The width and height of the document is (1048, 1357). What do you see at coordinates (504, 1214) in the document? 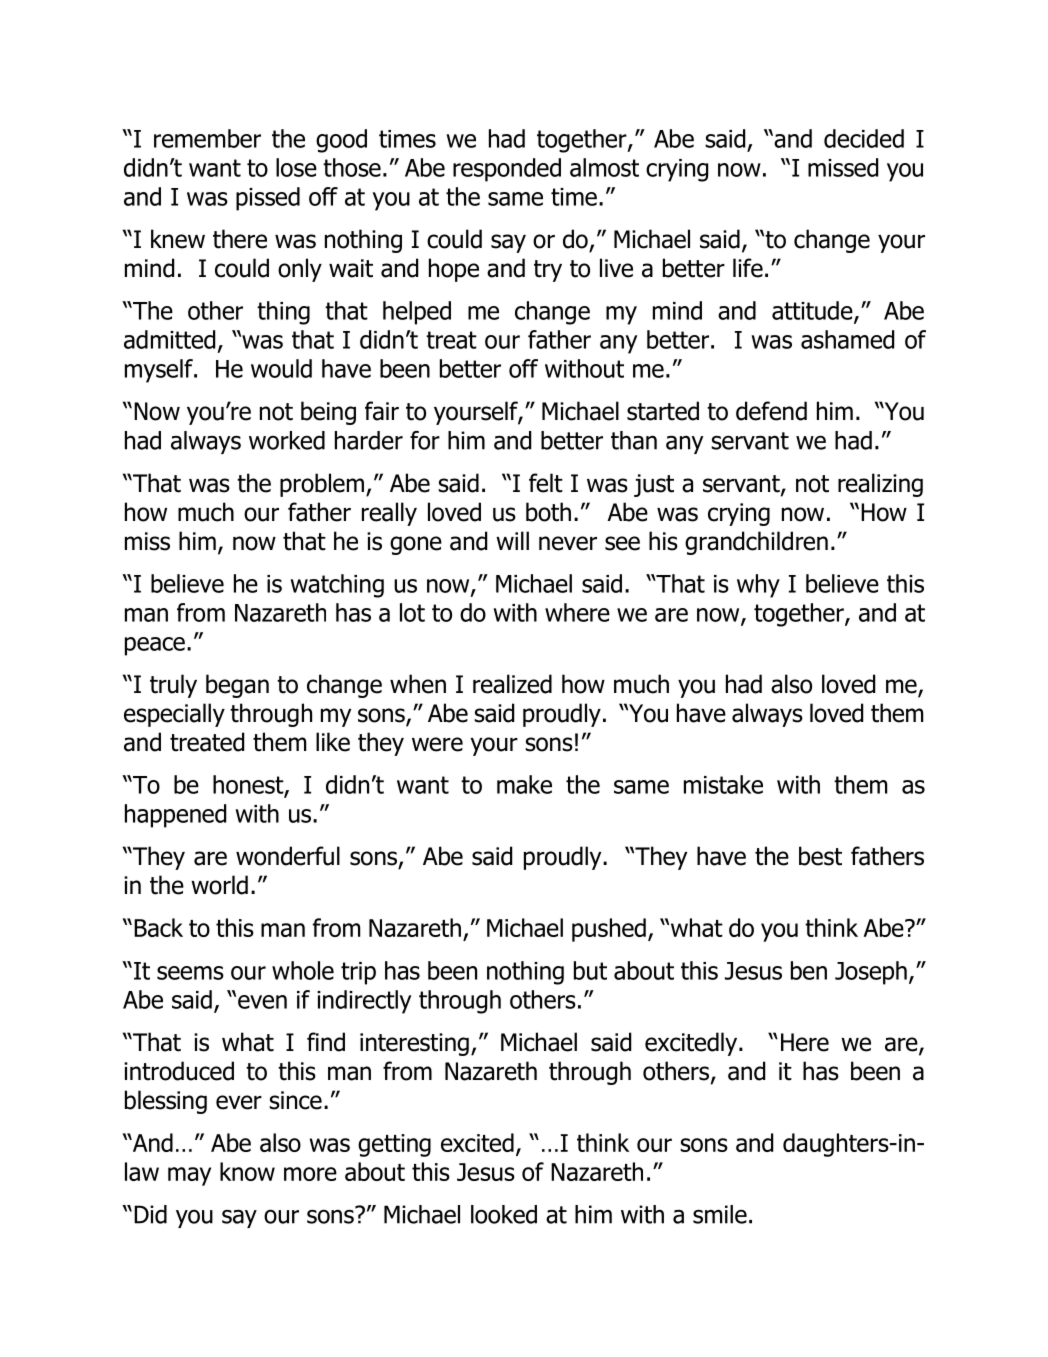
I see `looked` at bounding box center [504, 1214].
